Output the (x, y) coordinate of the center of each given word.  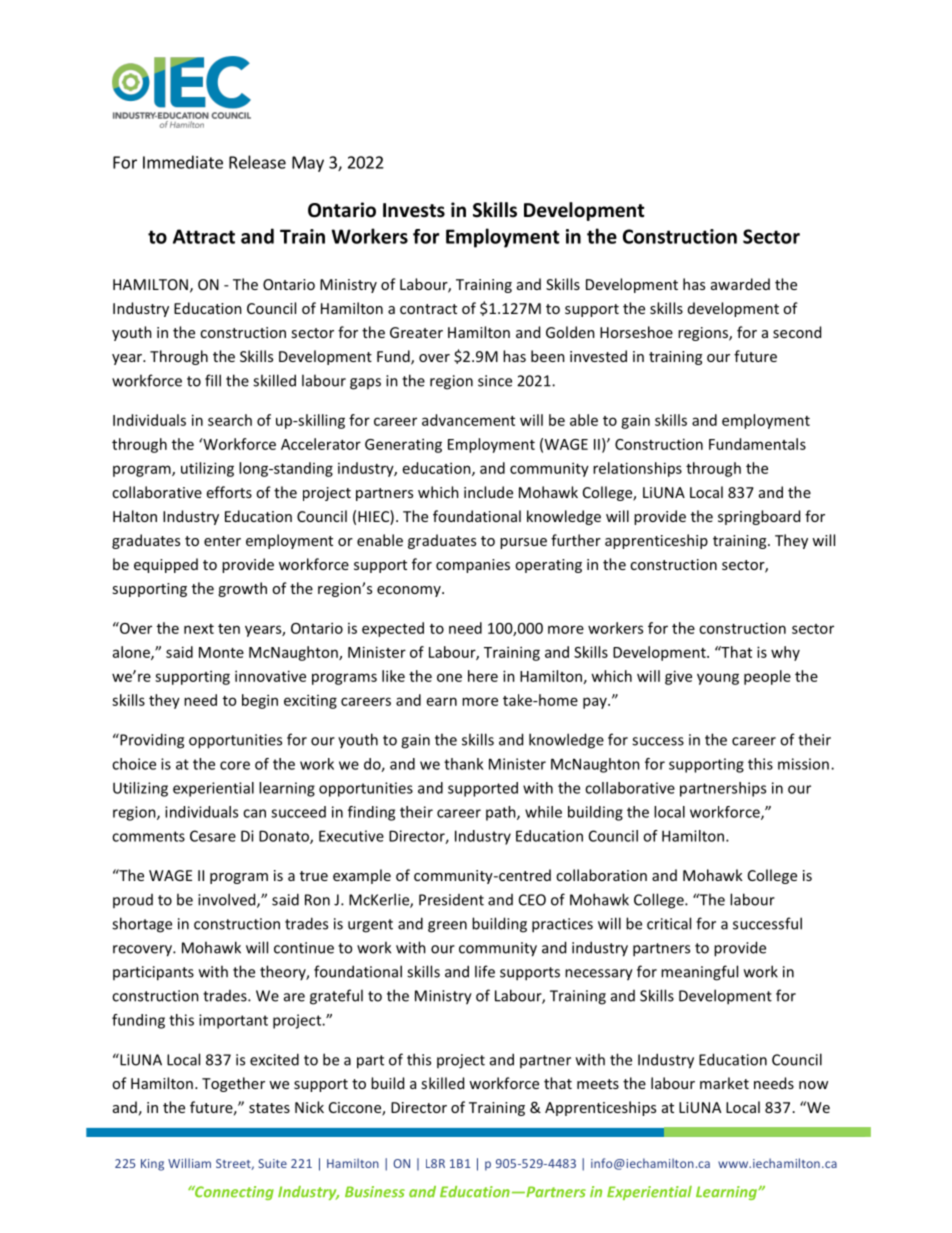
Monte (221, 652)
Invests (414, 210)
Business (375, 1192)
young (718, 679)
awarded (740, 284)
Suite (272, 1163)
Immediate (183, 162)
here (483, 676)
